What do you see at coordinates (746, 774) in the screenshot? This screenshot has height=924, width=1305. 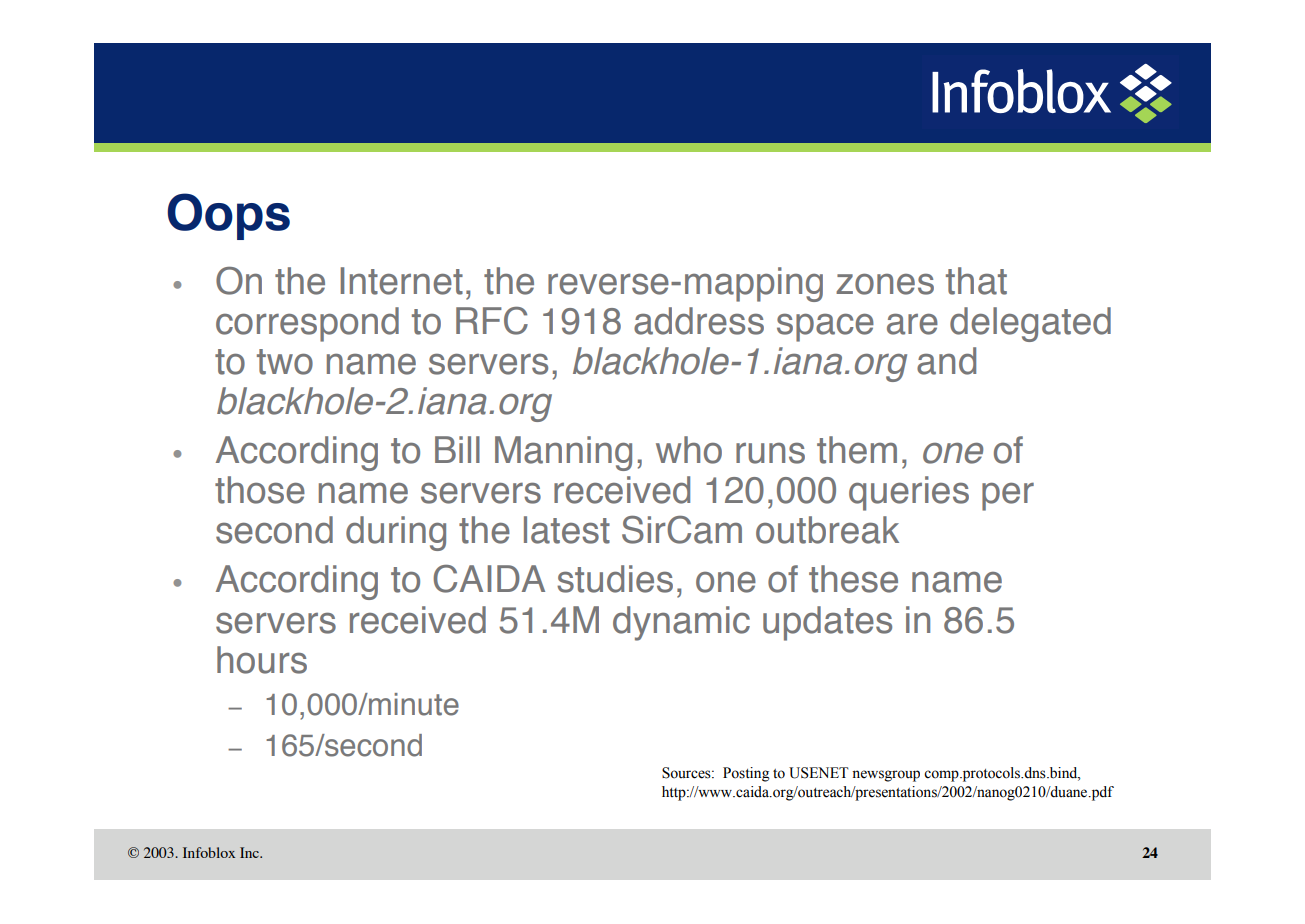 I see `Posting` at bounding box center [746, 774].
